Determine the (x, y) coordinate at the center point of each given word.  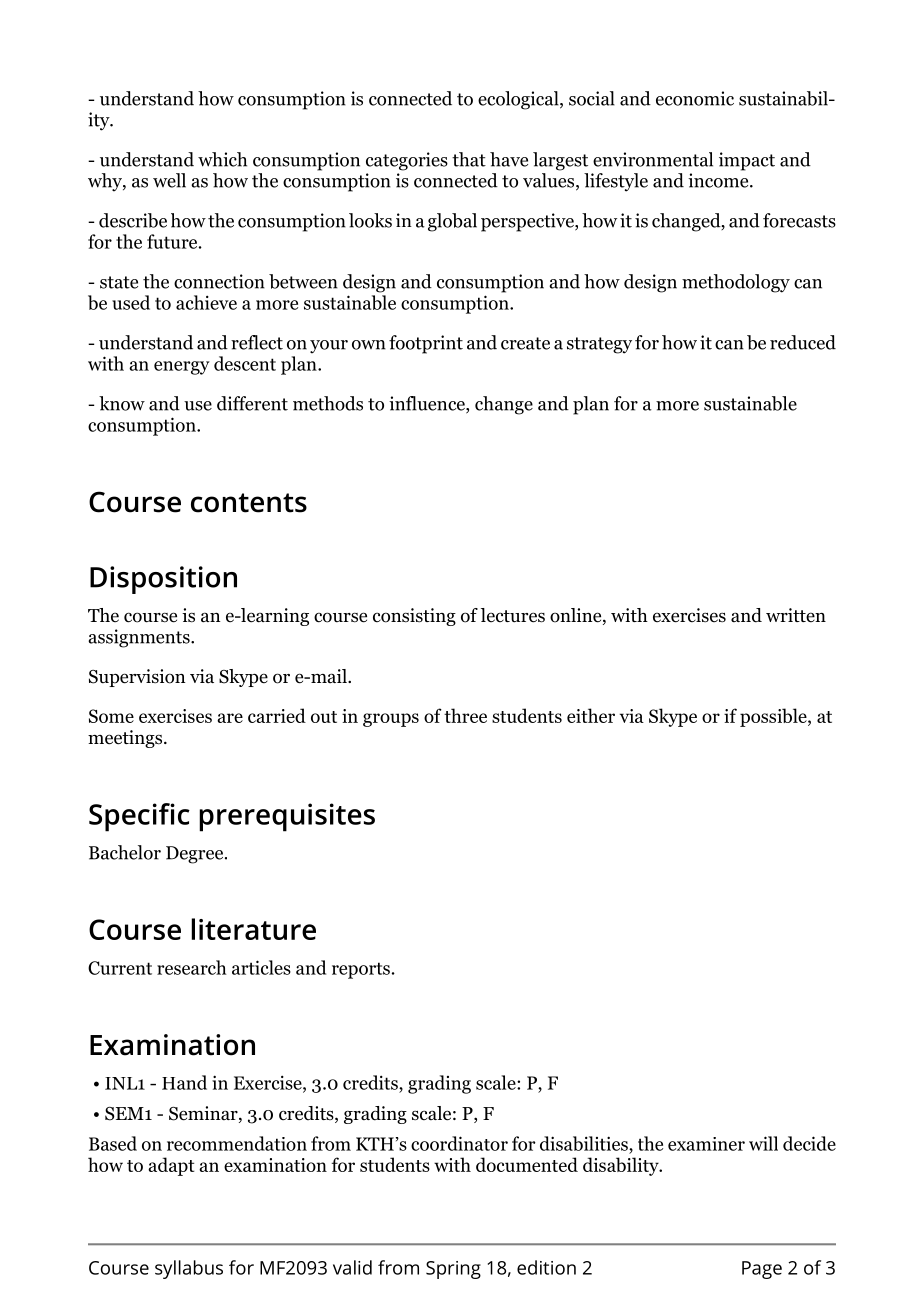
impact (747, 161)
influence (428, 404)
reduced (803, 342)
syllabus (189, 1269)
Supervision (137, 678)
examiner (706, 1144)
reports (361, 970)
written (796, 615)
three (465, 715)
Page (762, 1270)
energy (182, 368)
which (222, 159)
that (469, 159)
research (192, 967)
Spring (453, 1270)
